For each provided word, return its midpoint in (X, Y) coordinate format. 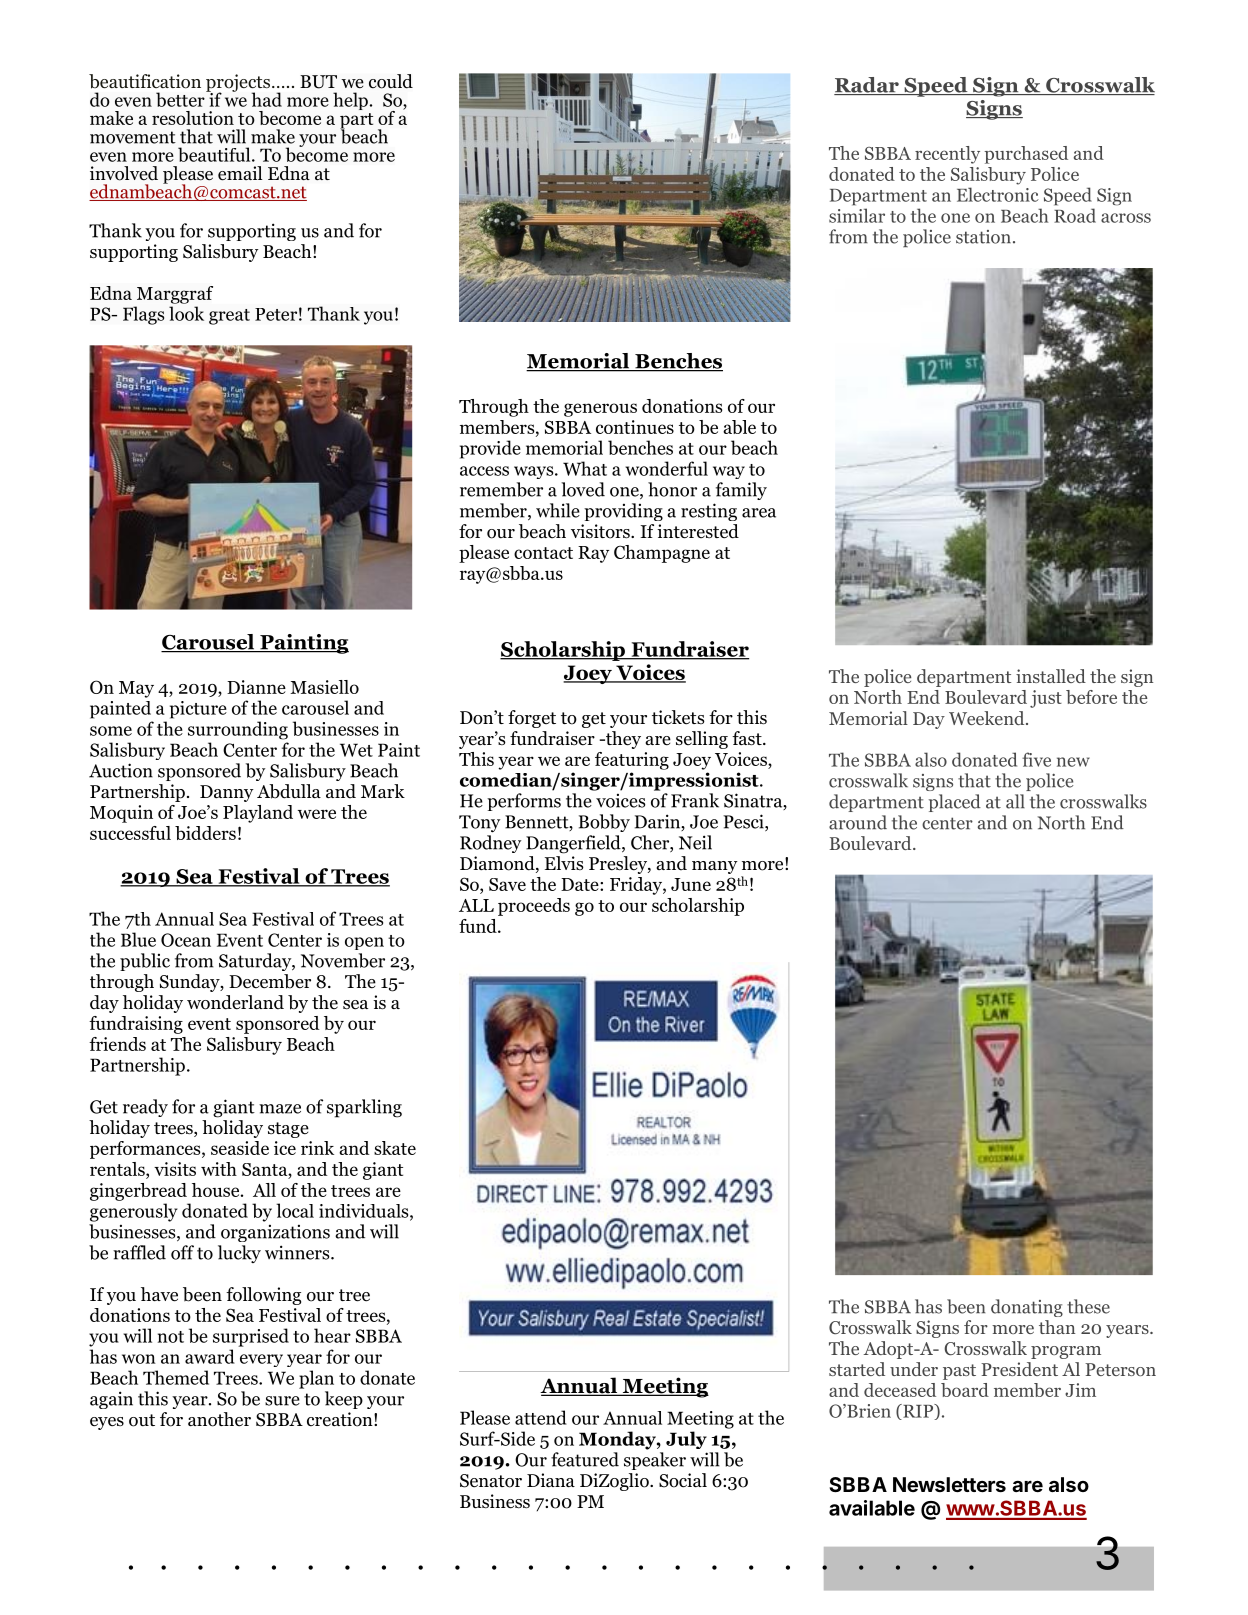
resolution (193, 118)
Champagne (662, 554)
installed (1051, 676)
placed (955, 803)
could (391, 81)
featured (585, 1459)
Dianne (256, 687)
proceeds (534, 907)
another (219, 1419)
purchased (1026, 155)
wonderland (235, 1002)
